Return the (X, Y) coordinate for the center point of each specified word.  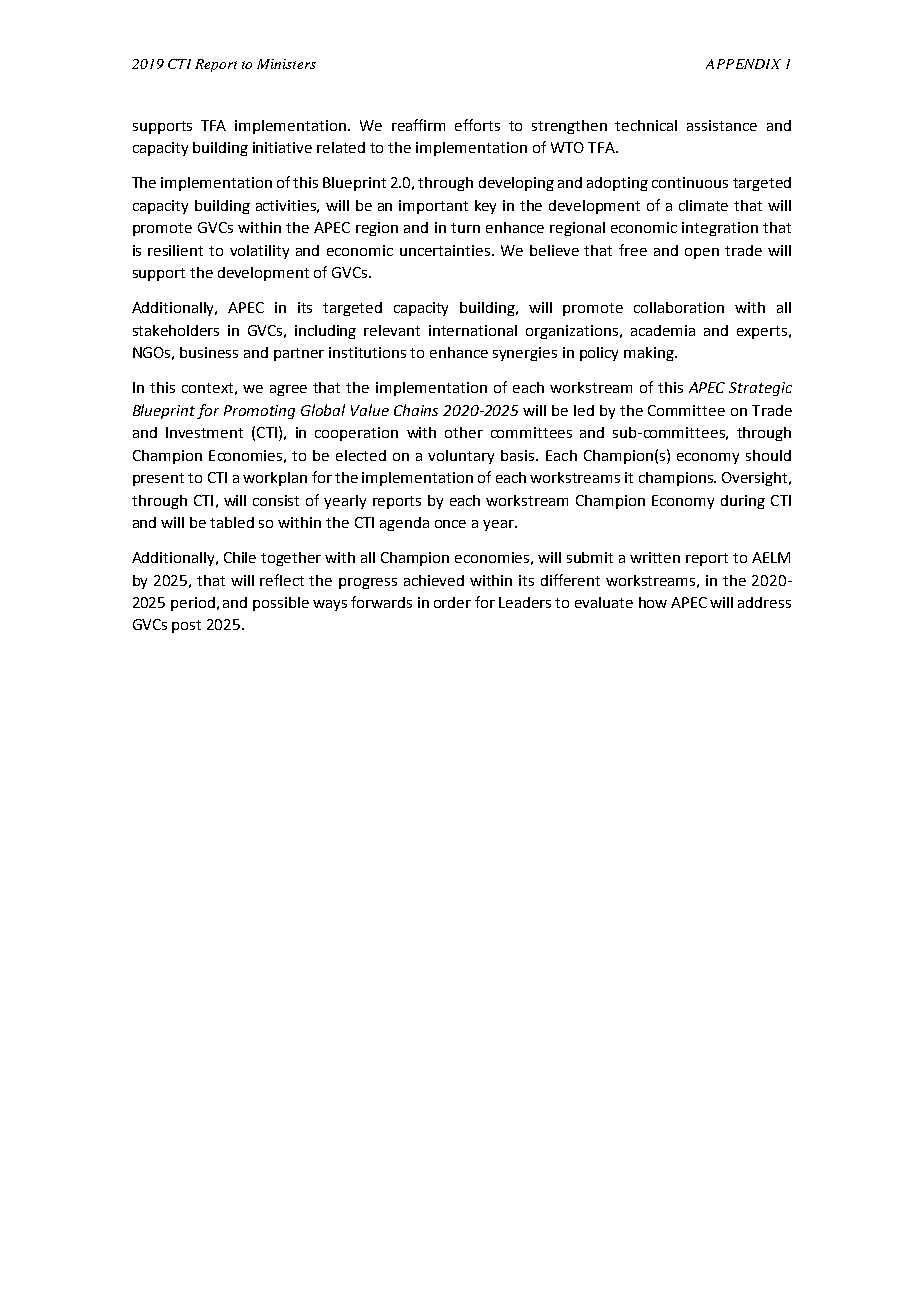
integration (720, 229)
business (209, 352)
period (193, 604)
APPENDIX (743, 64)
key (485, 207)
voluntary (461, 457)
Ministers (286, 64)
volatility (259, 252)
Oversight (756, 479)
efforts (477, 125)
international (473, 330)
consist (276, 500)
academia (663, 330)
